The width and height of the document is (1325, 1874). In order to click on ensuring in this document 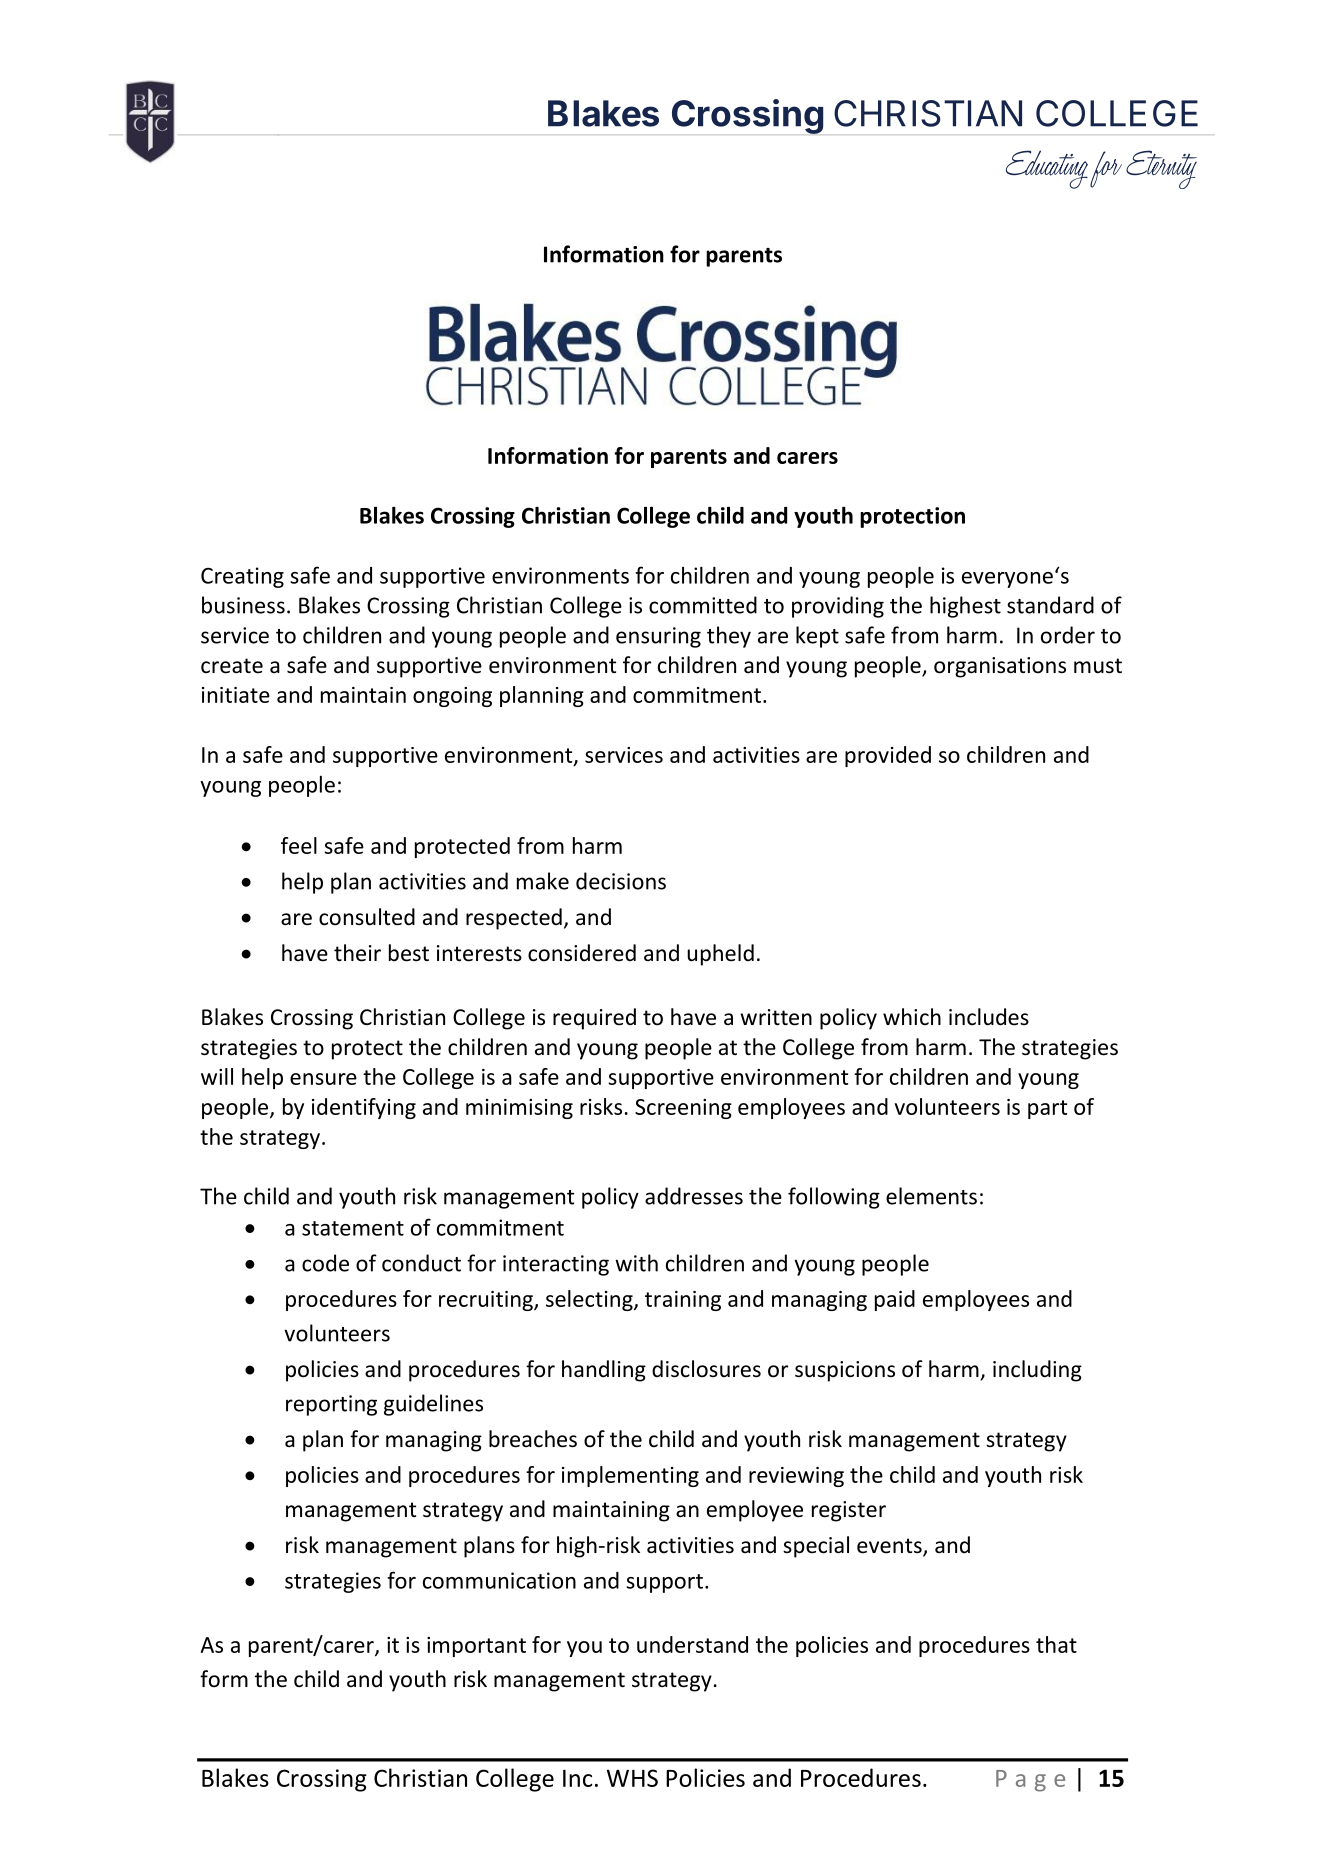, I will do `click(658, 637)`.
